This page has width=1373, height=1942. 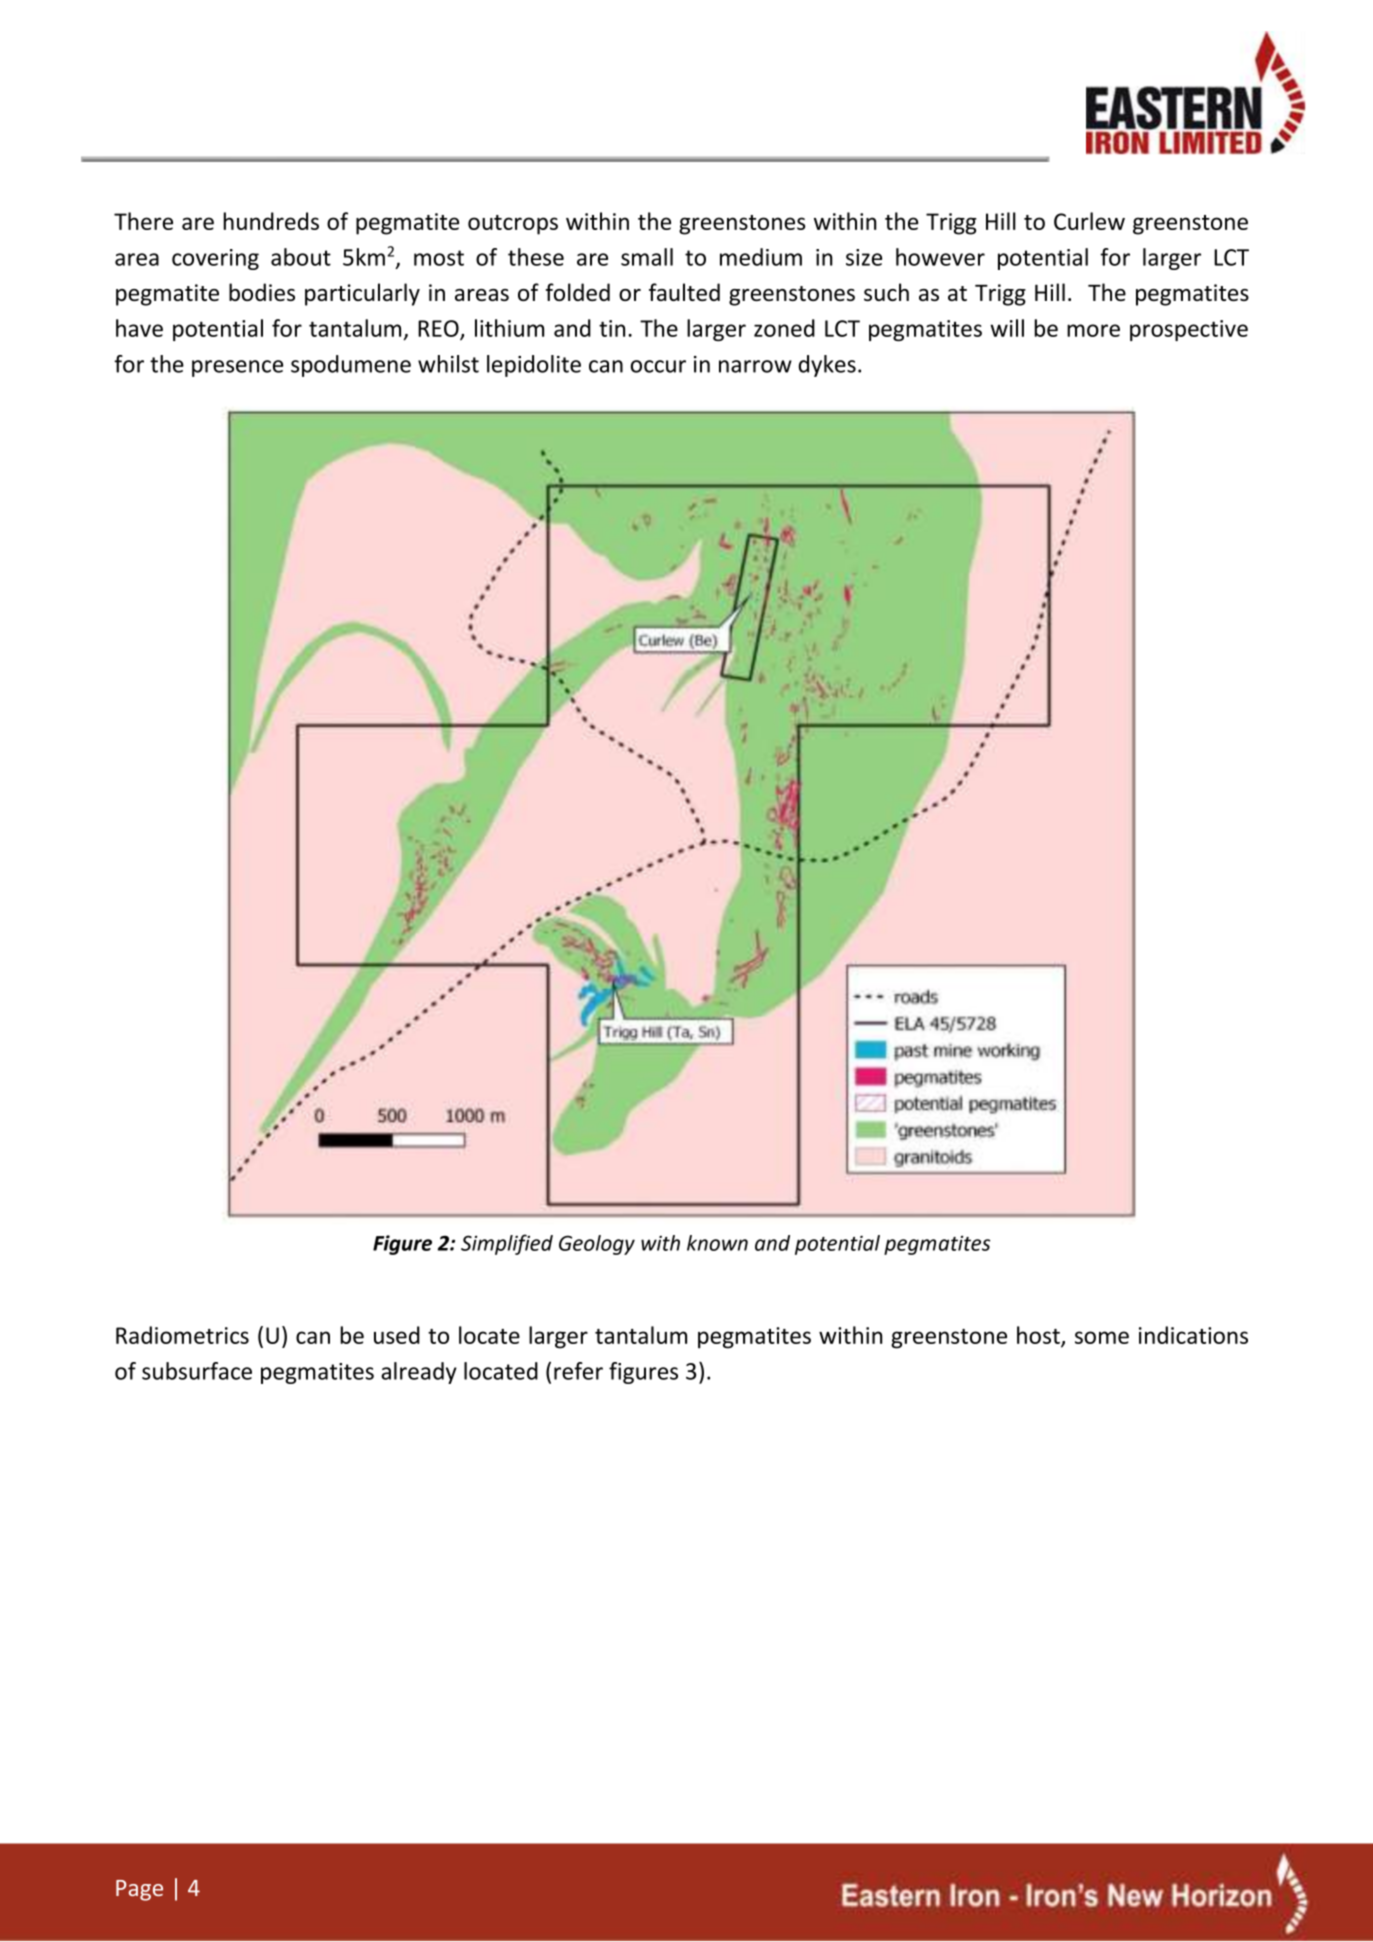 I want to click on some, so click(x=1102, y=1337).
